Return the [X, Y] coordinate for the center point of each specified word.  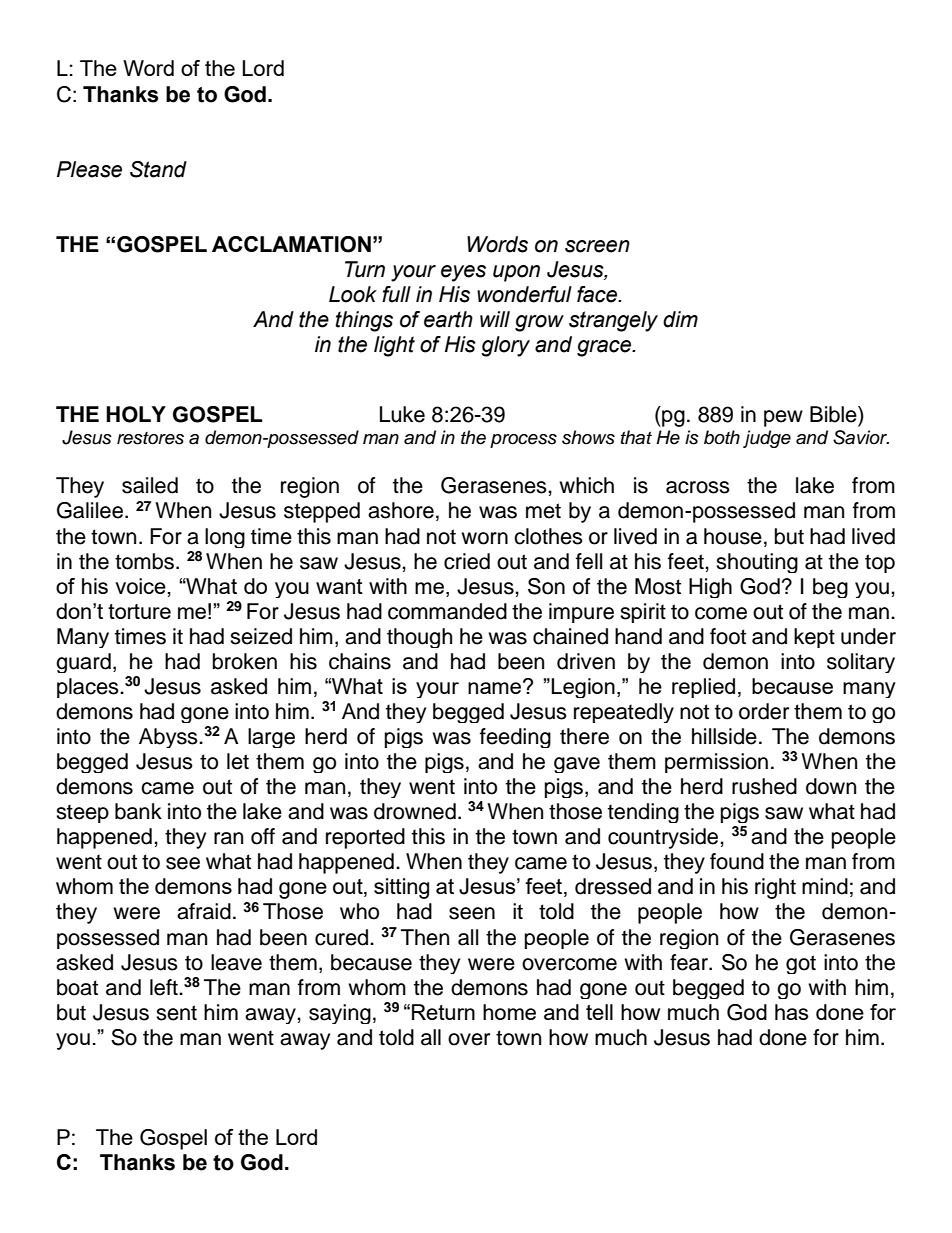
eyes [463, 273]
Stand [158, 169]
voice [140, 586]
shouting [757, 563]
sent [176, 1013]
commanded [447, 611]
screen [597, 246]
